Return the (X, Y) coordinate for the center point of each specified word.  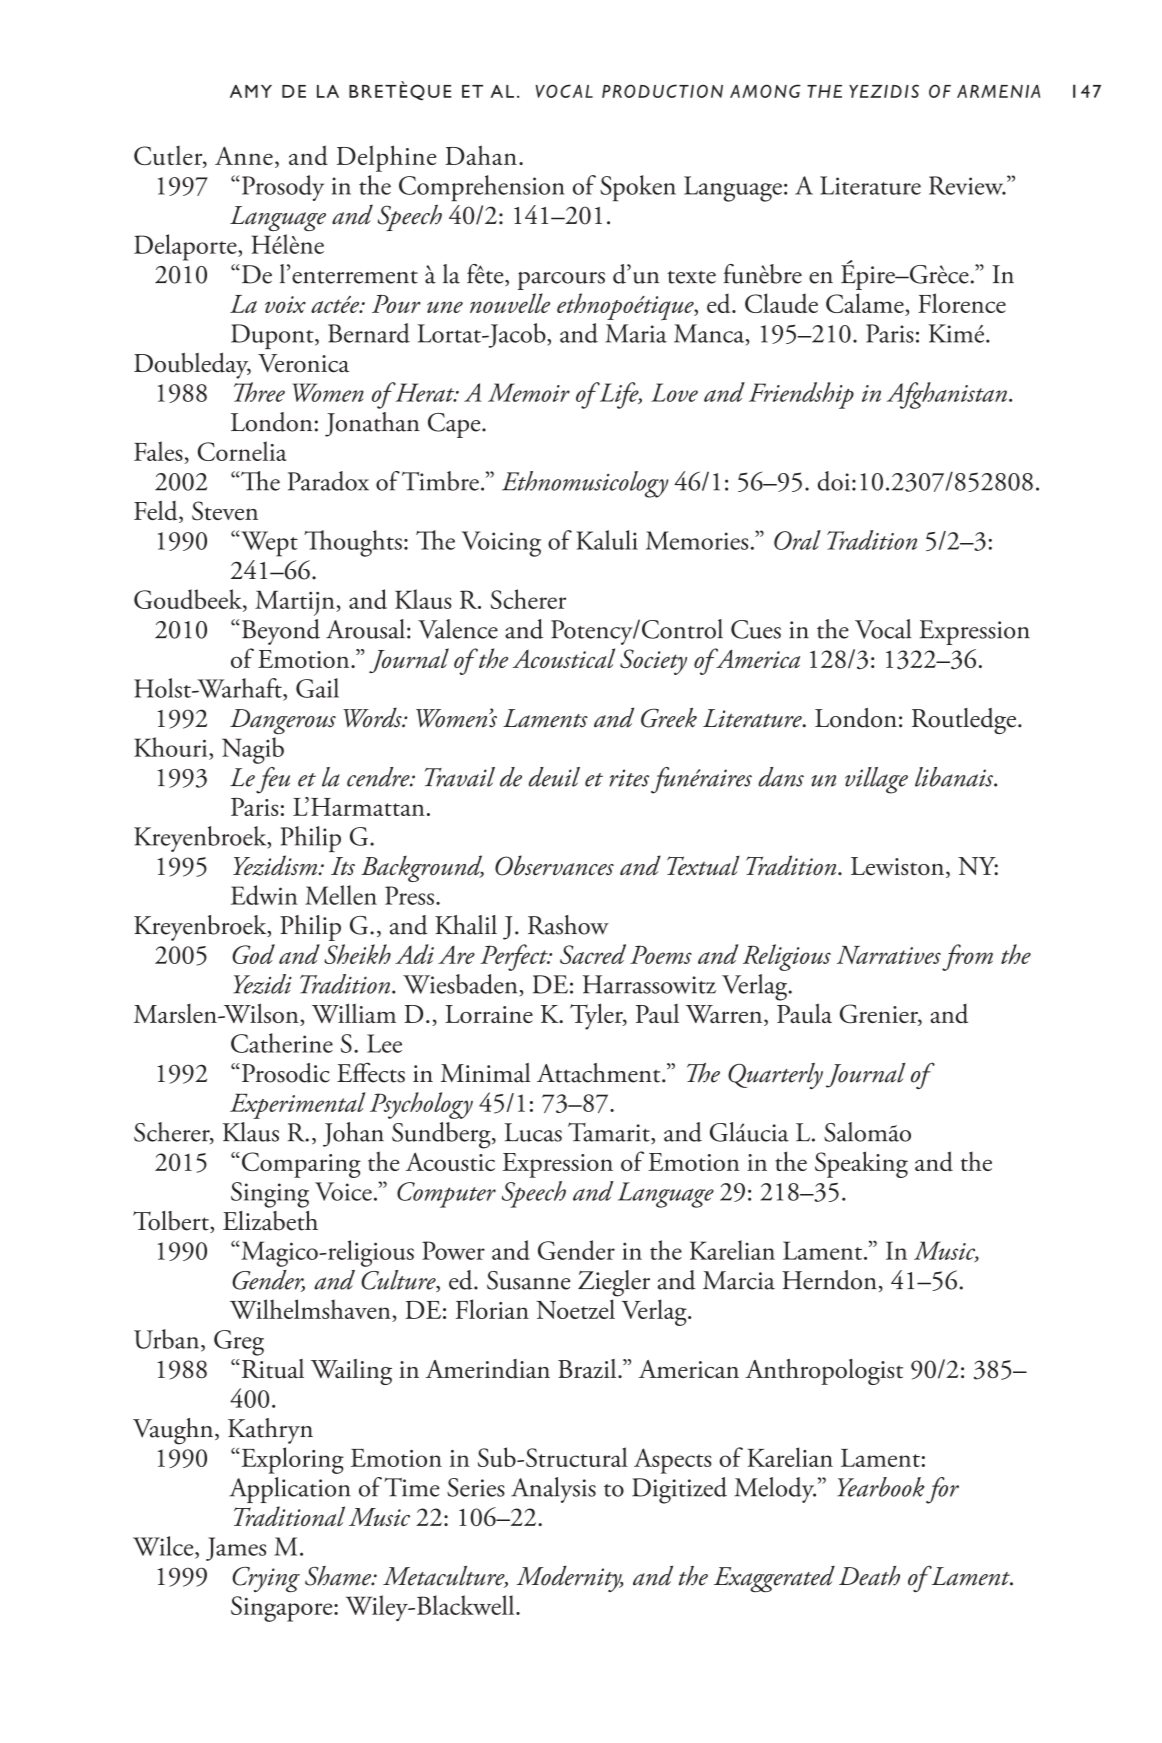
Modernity (569, 1578)
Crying (266, 1579)
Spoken (638, 188)
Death (869, 1576)
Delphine (386, 158)
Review (967, 185)
